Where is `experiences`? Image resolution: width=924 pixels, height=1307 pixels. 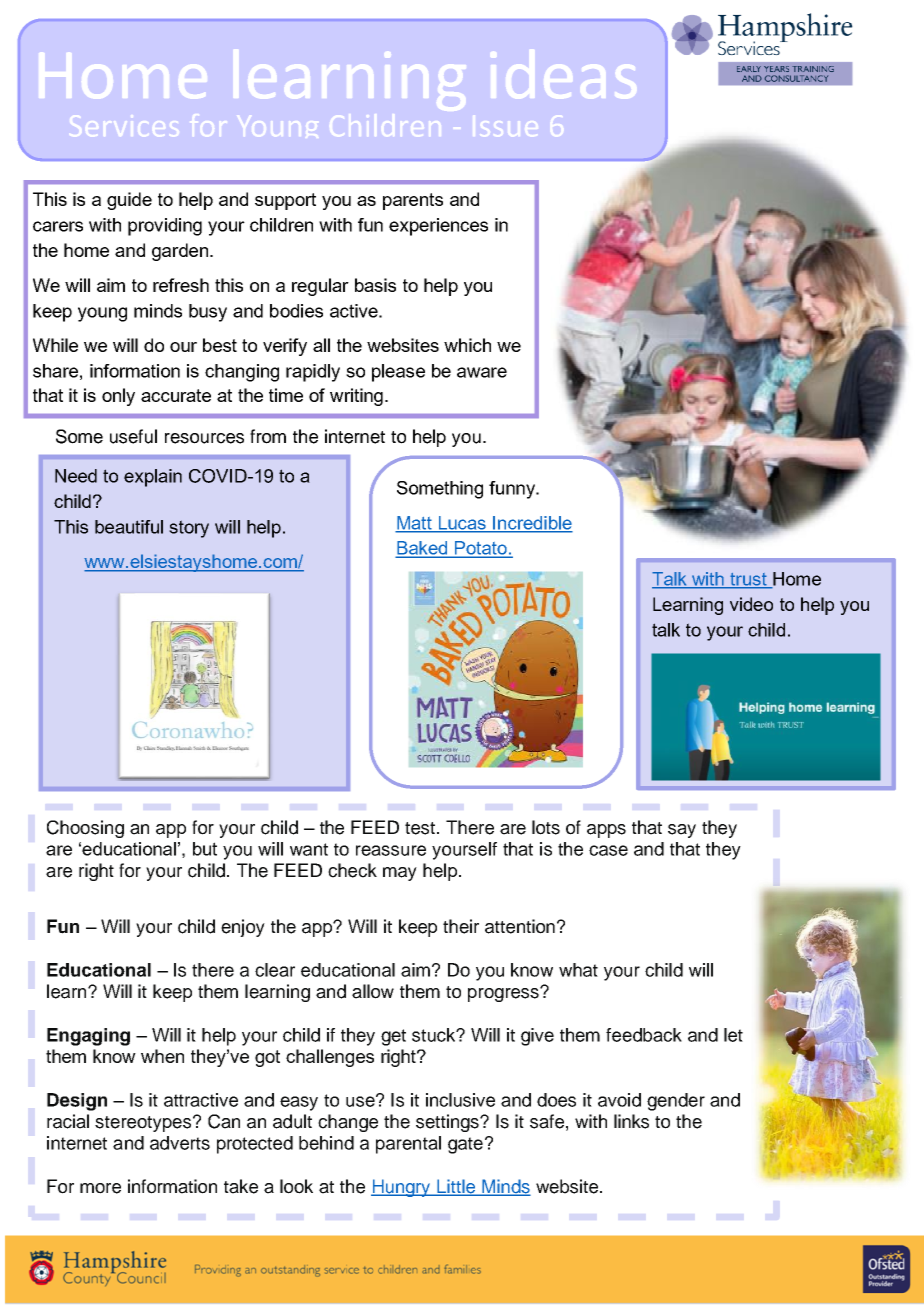 experiences is located at coordinates (438, 227).
